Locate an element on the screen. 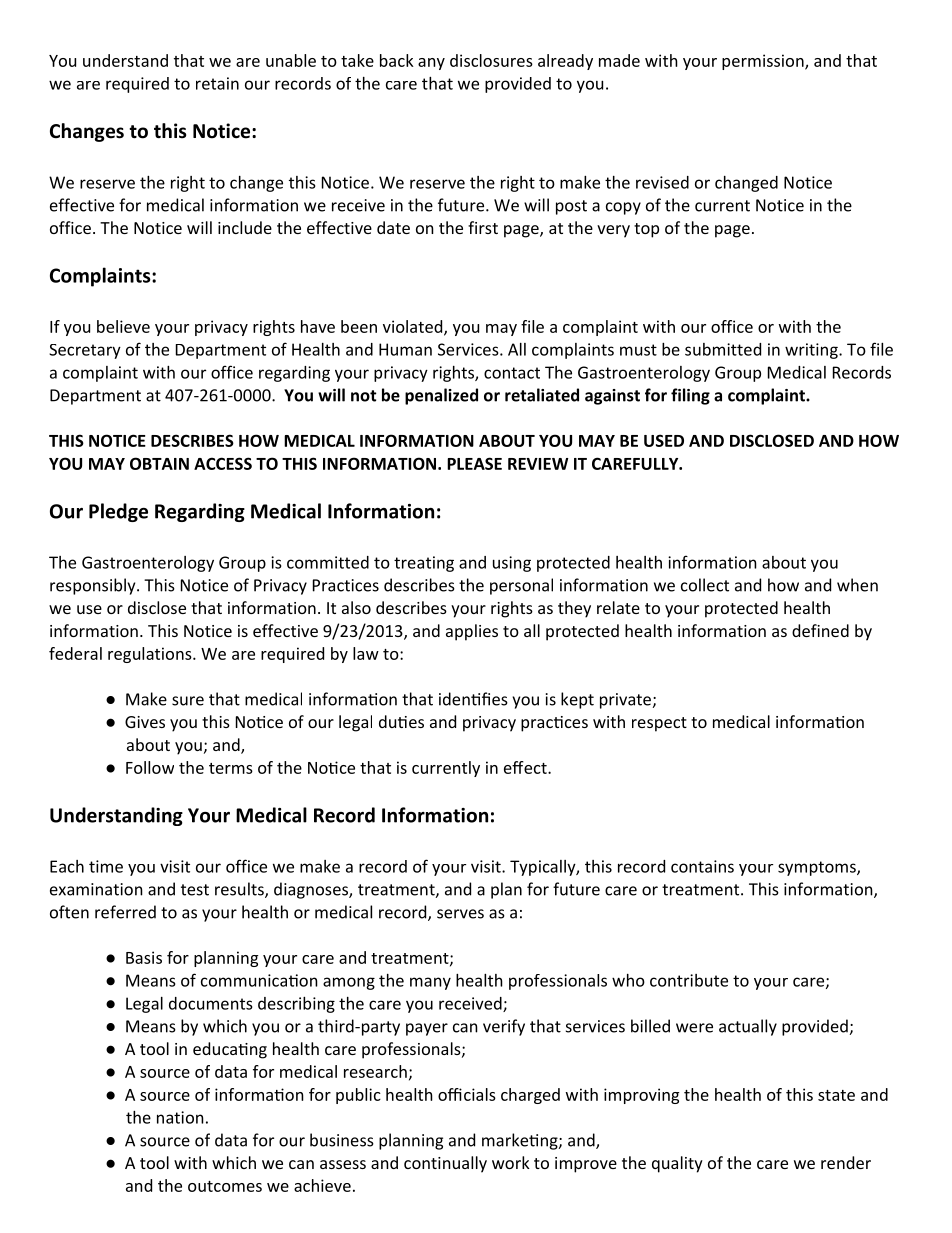 The width and height of the screenshot is (952, 1233). submitted is located at coordinates (723, 349).
